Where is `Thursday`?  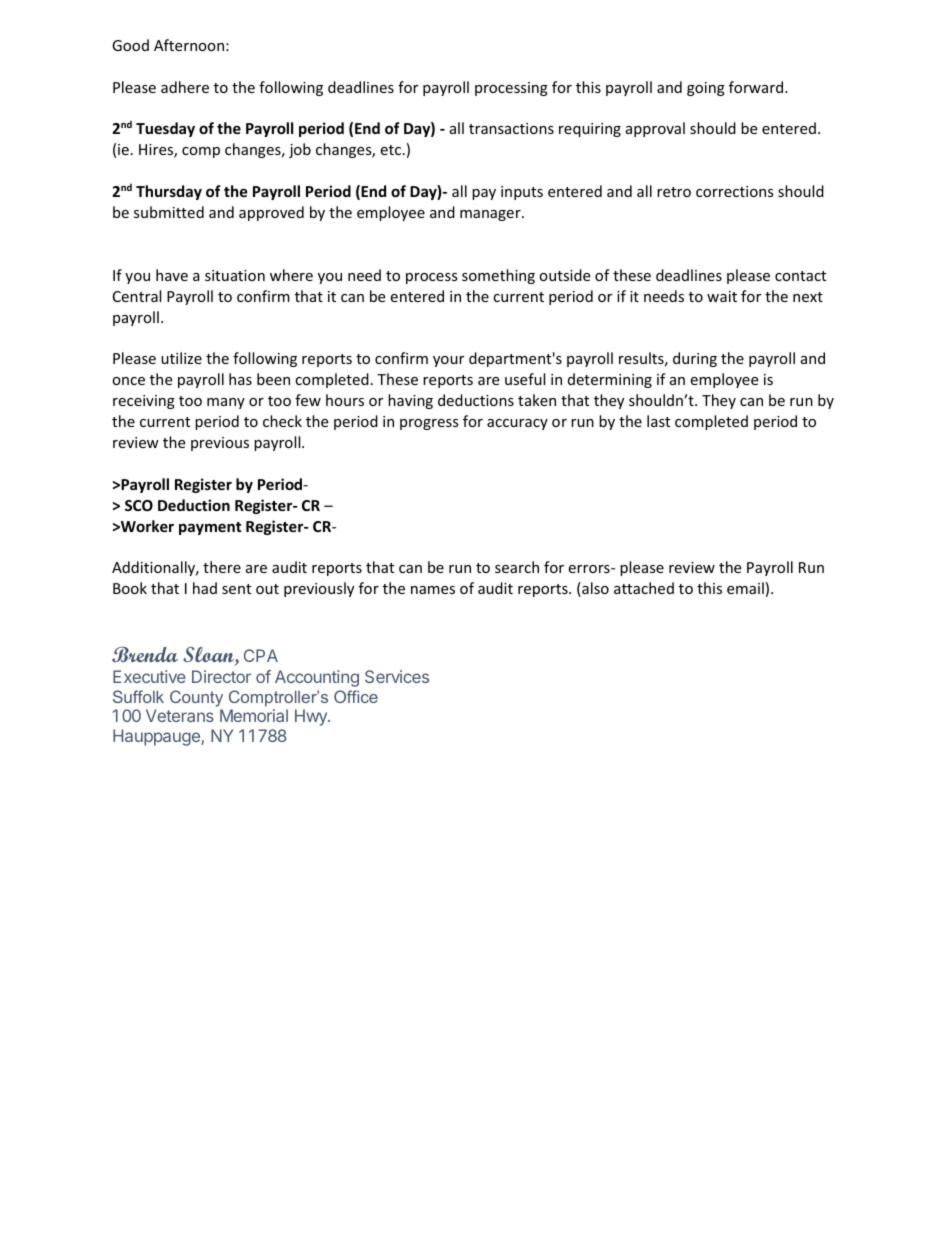 Thursday is located at coordinates (169, 192).
